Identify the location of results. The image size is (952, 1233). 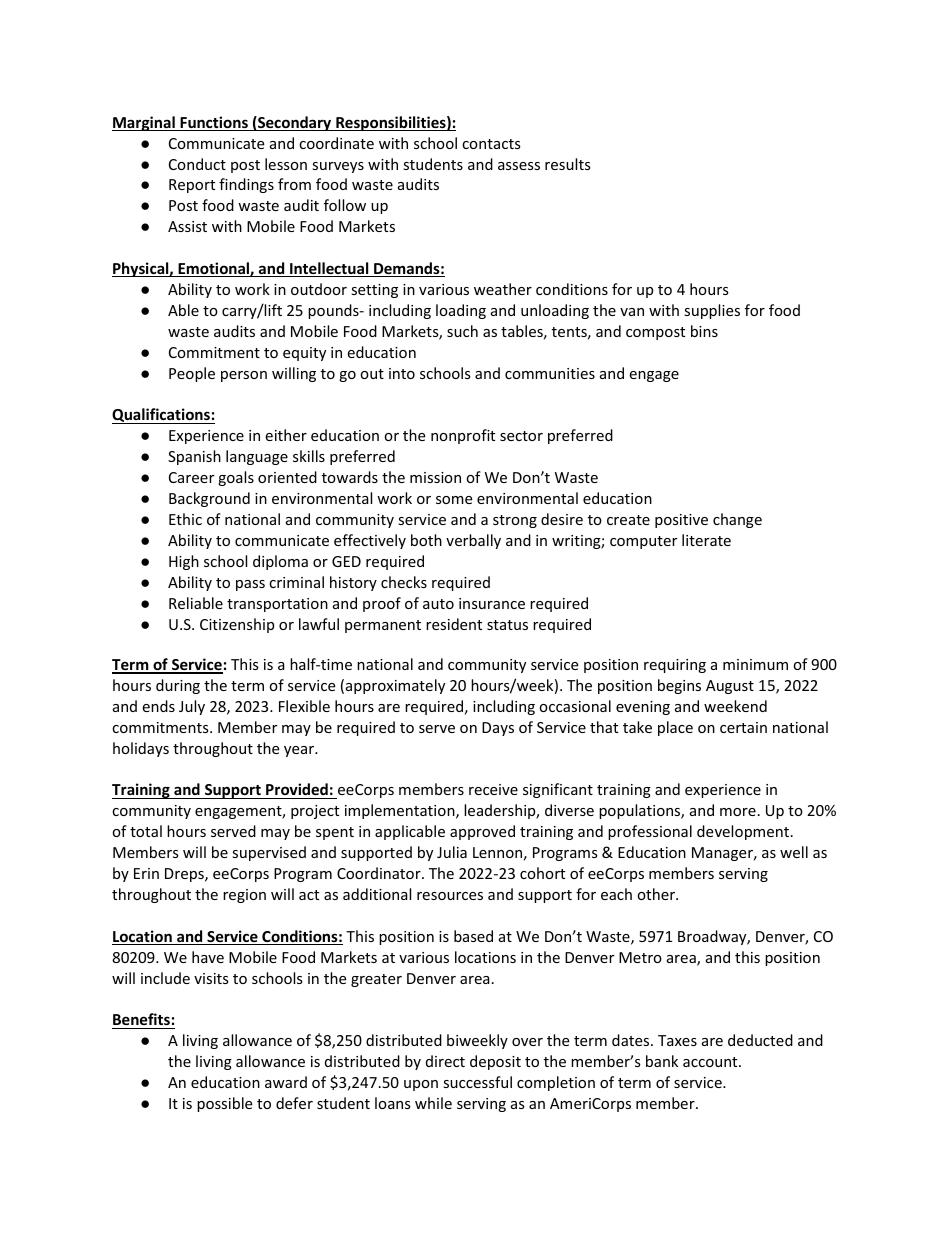
(568, 164).
